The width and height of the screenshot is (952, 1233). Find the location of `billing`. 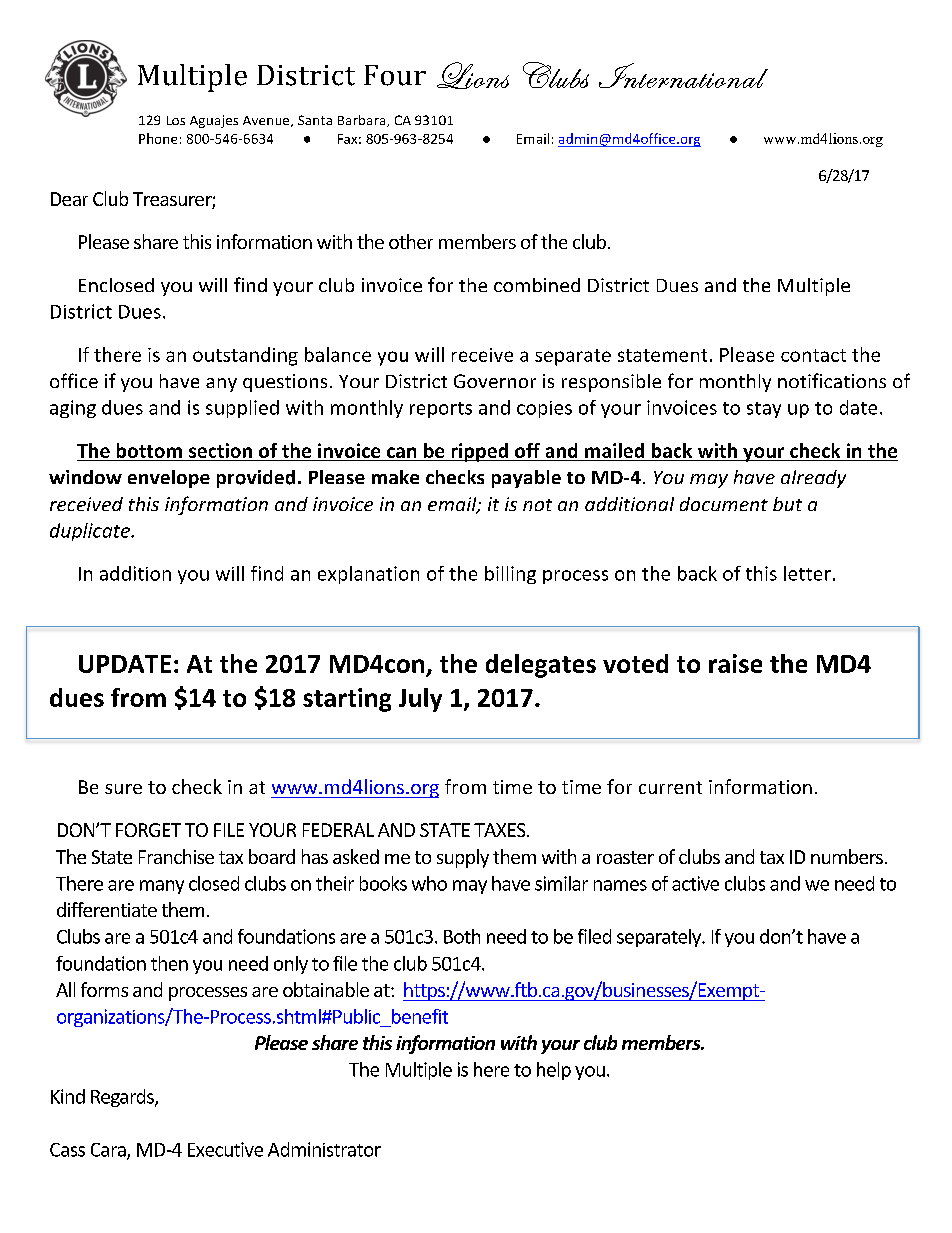

billing is located at coordinates (510, 575).
